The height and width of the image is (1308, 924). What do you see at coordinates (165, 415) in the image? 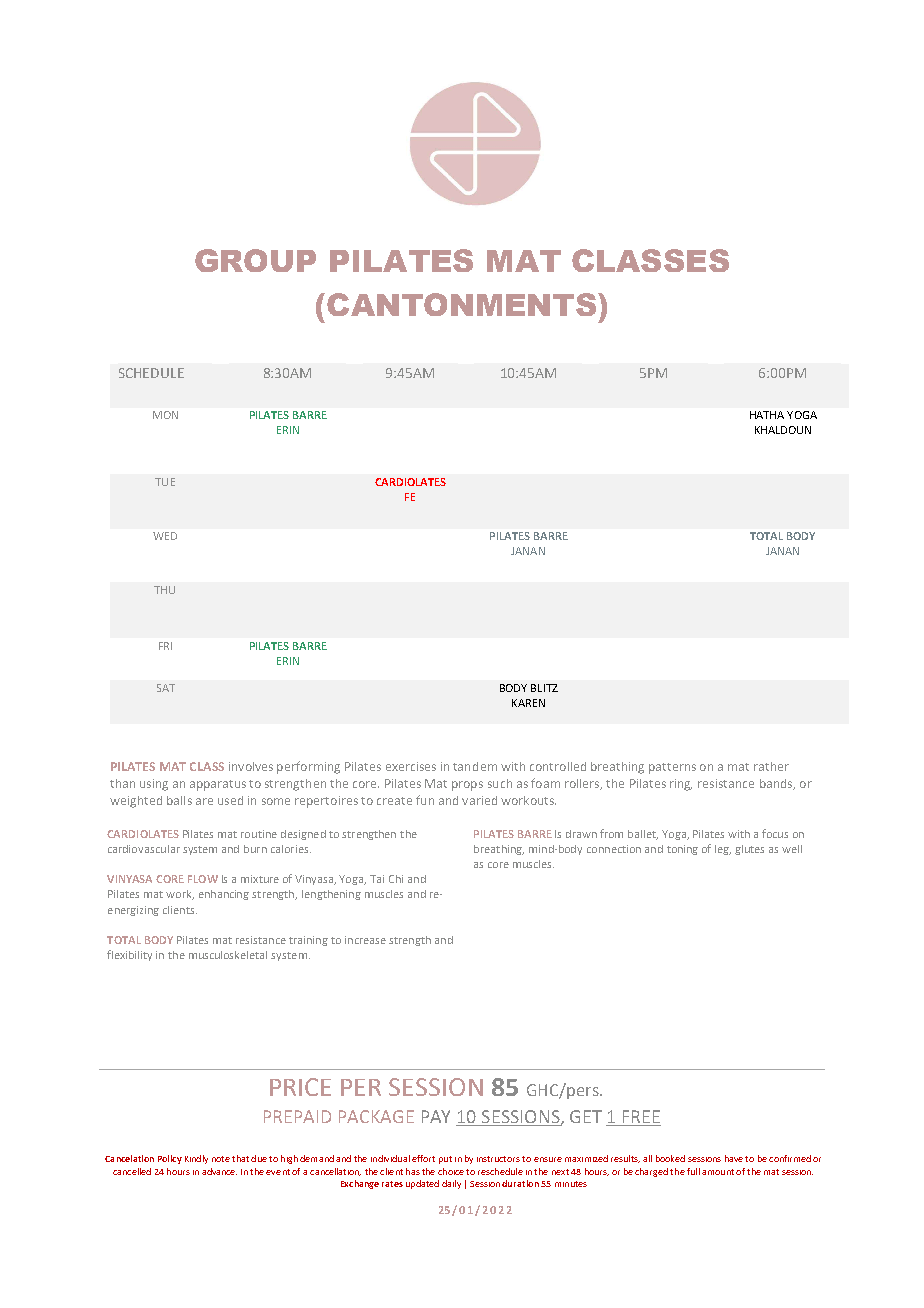
I see `MON` at bounding box center [165, 415].
